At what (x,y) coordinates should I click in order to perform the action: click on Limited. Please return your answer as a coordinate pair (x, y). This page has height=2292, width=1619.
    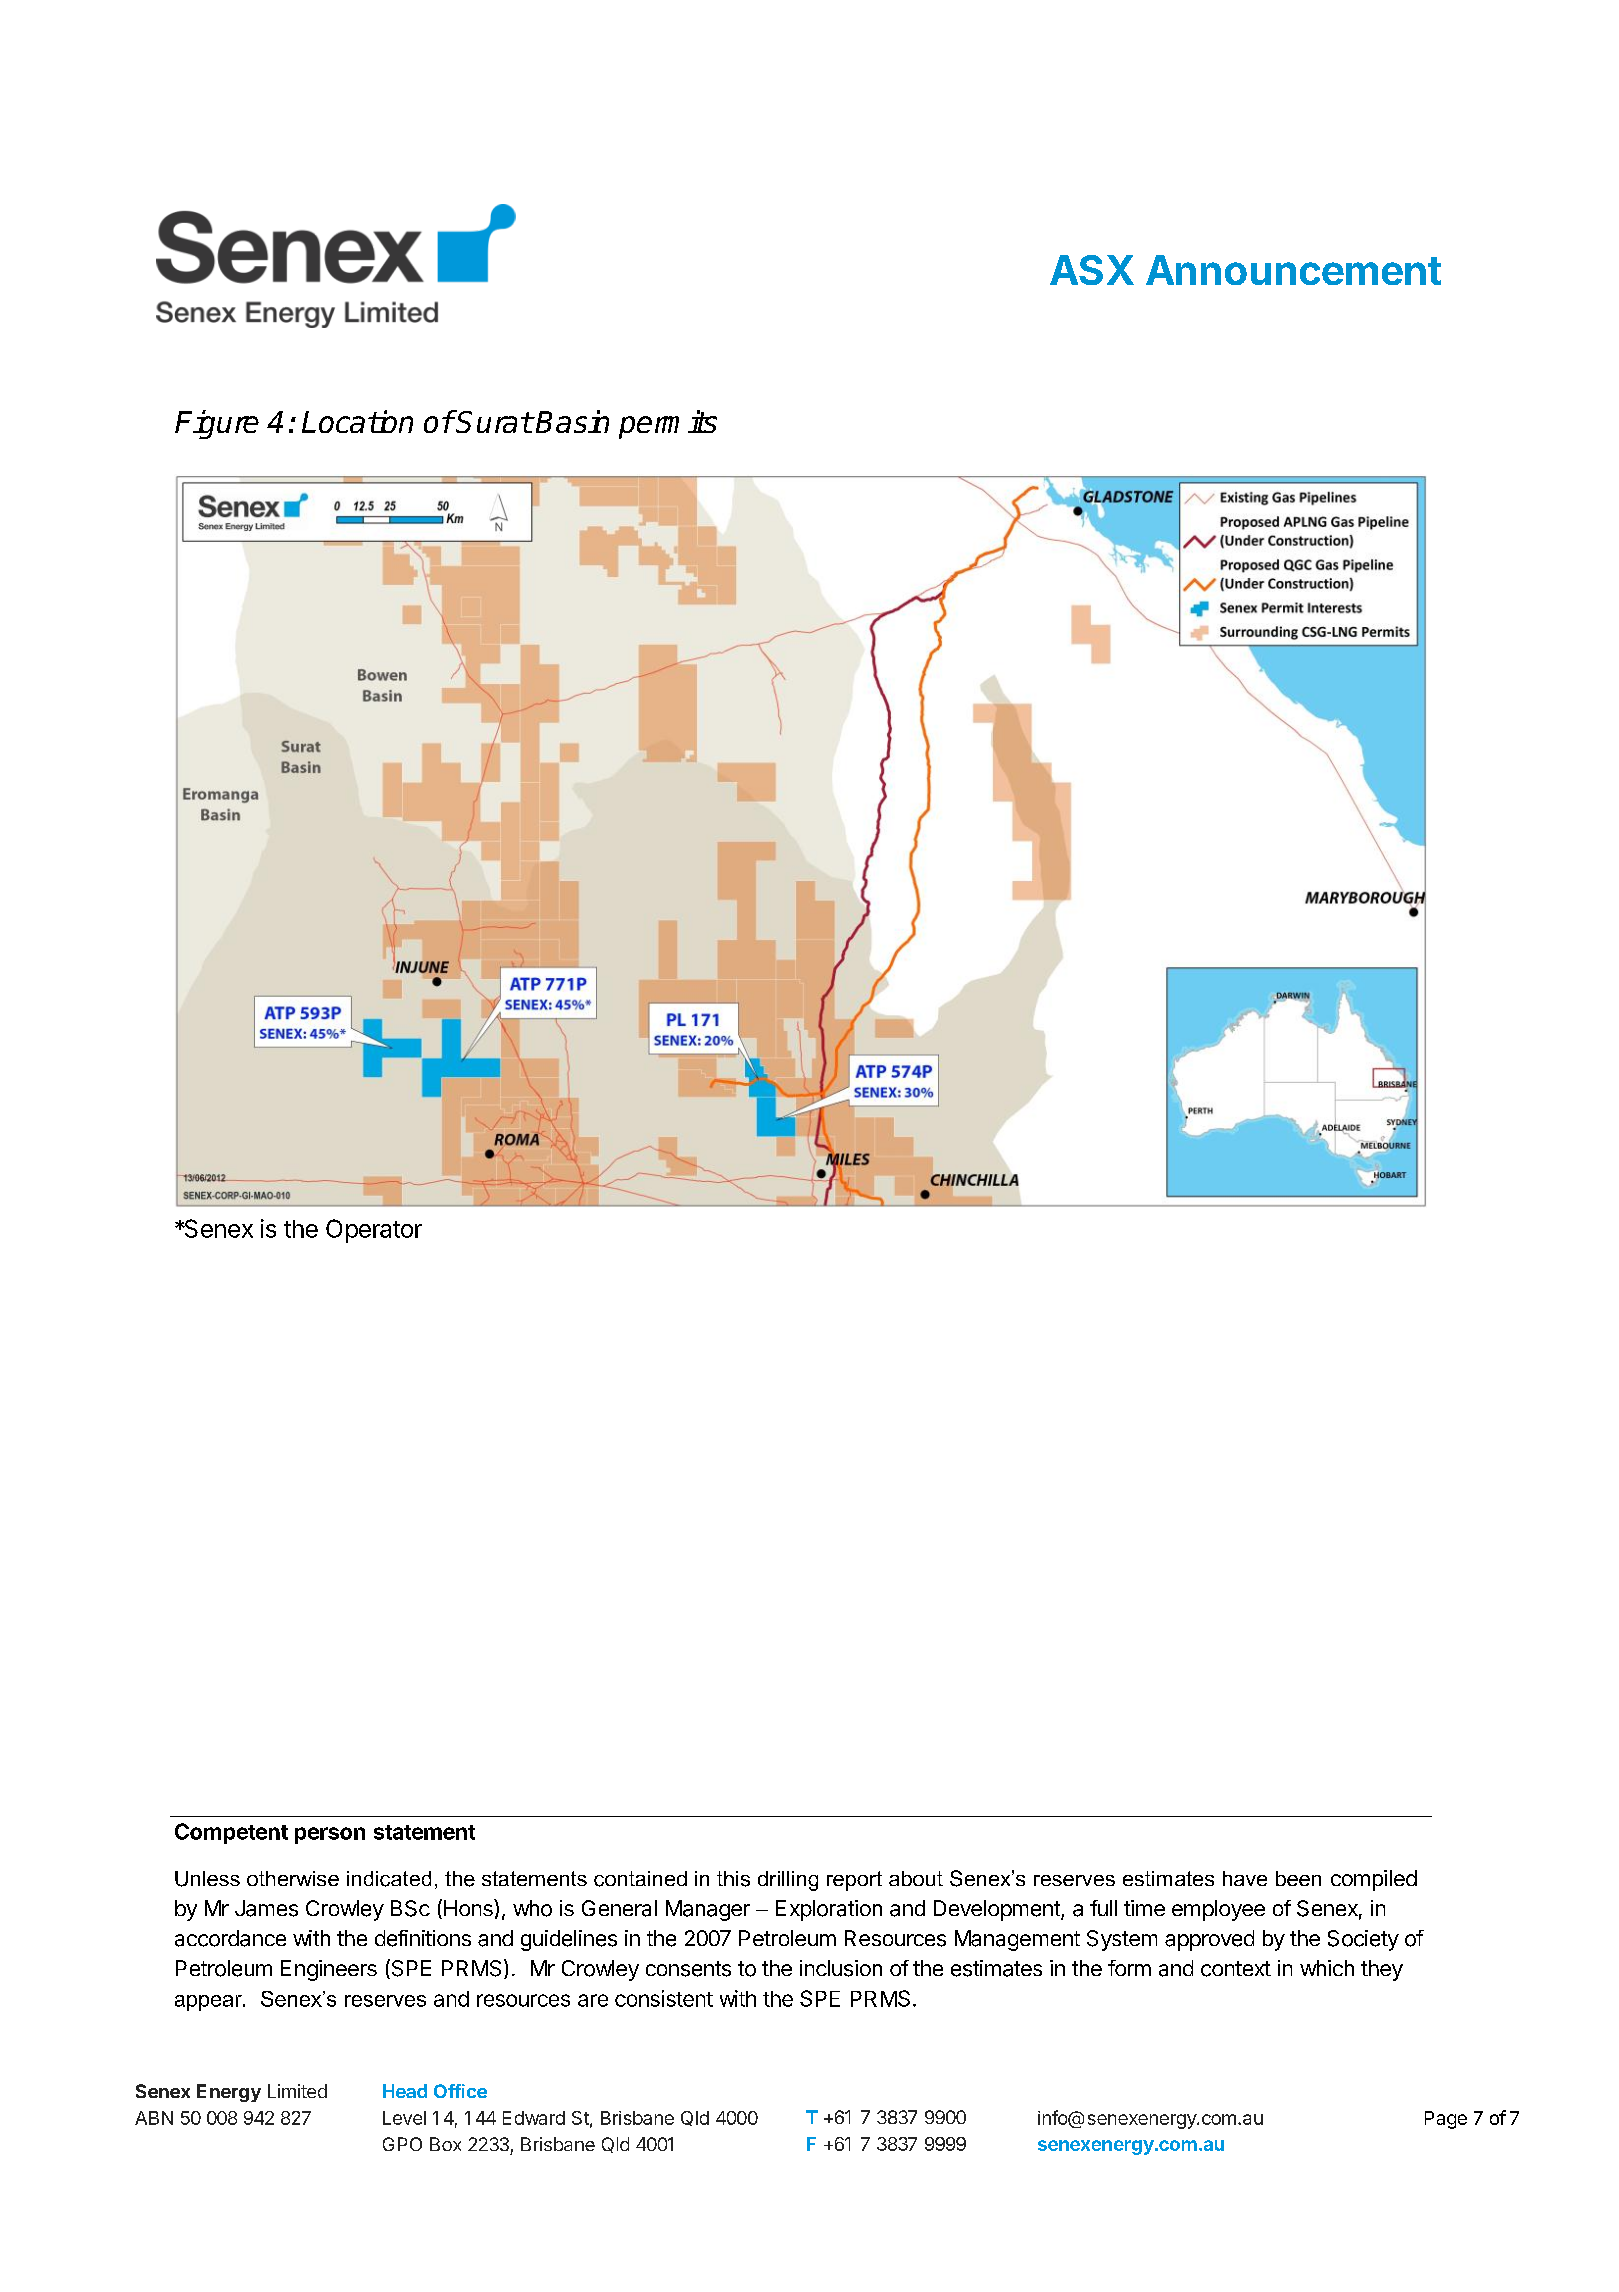
    Looking at the image, I should click on (297, 2091).
